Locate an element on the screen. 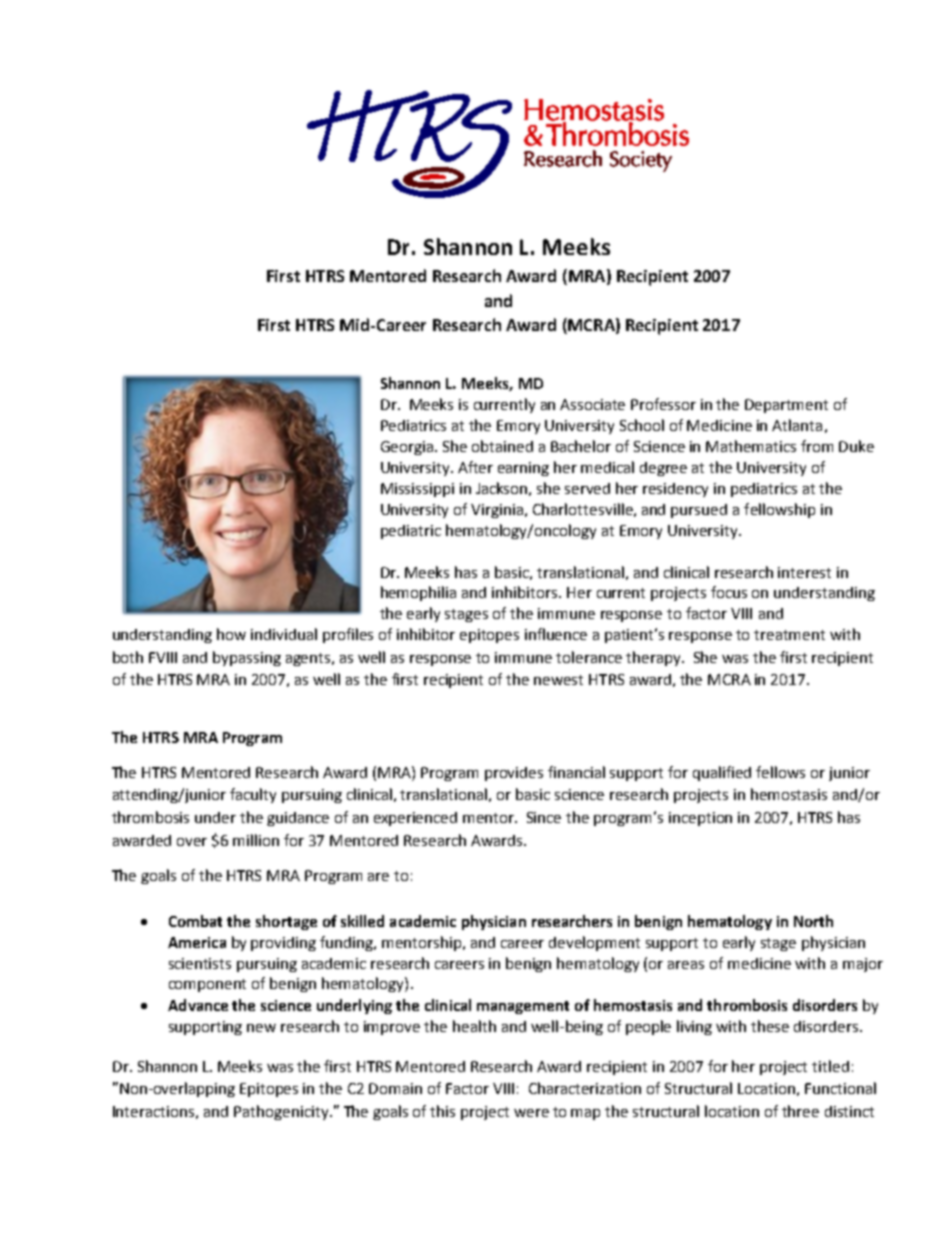 The height and width of the screenshot is (1233, 952). provides is located at coordinates (514, 774).
